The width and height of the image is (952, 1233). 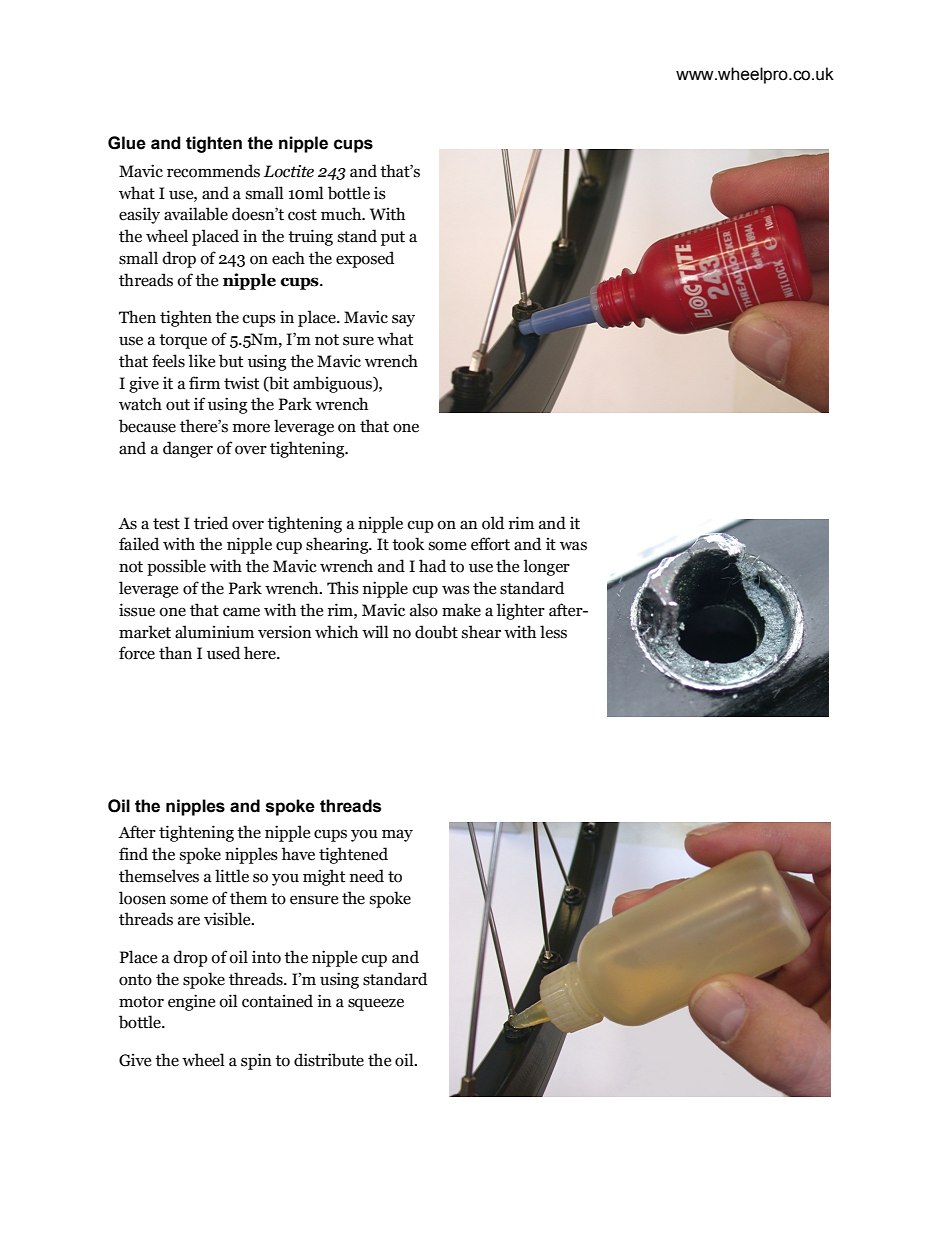 What do you see at coordinates (329, 1060) in the image?
I see `distribute` at bounding box center [329, 1060].
